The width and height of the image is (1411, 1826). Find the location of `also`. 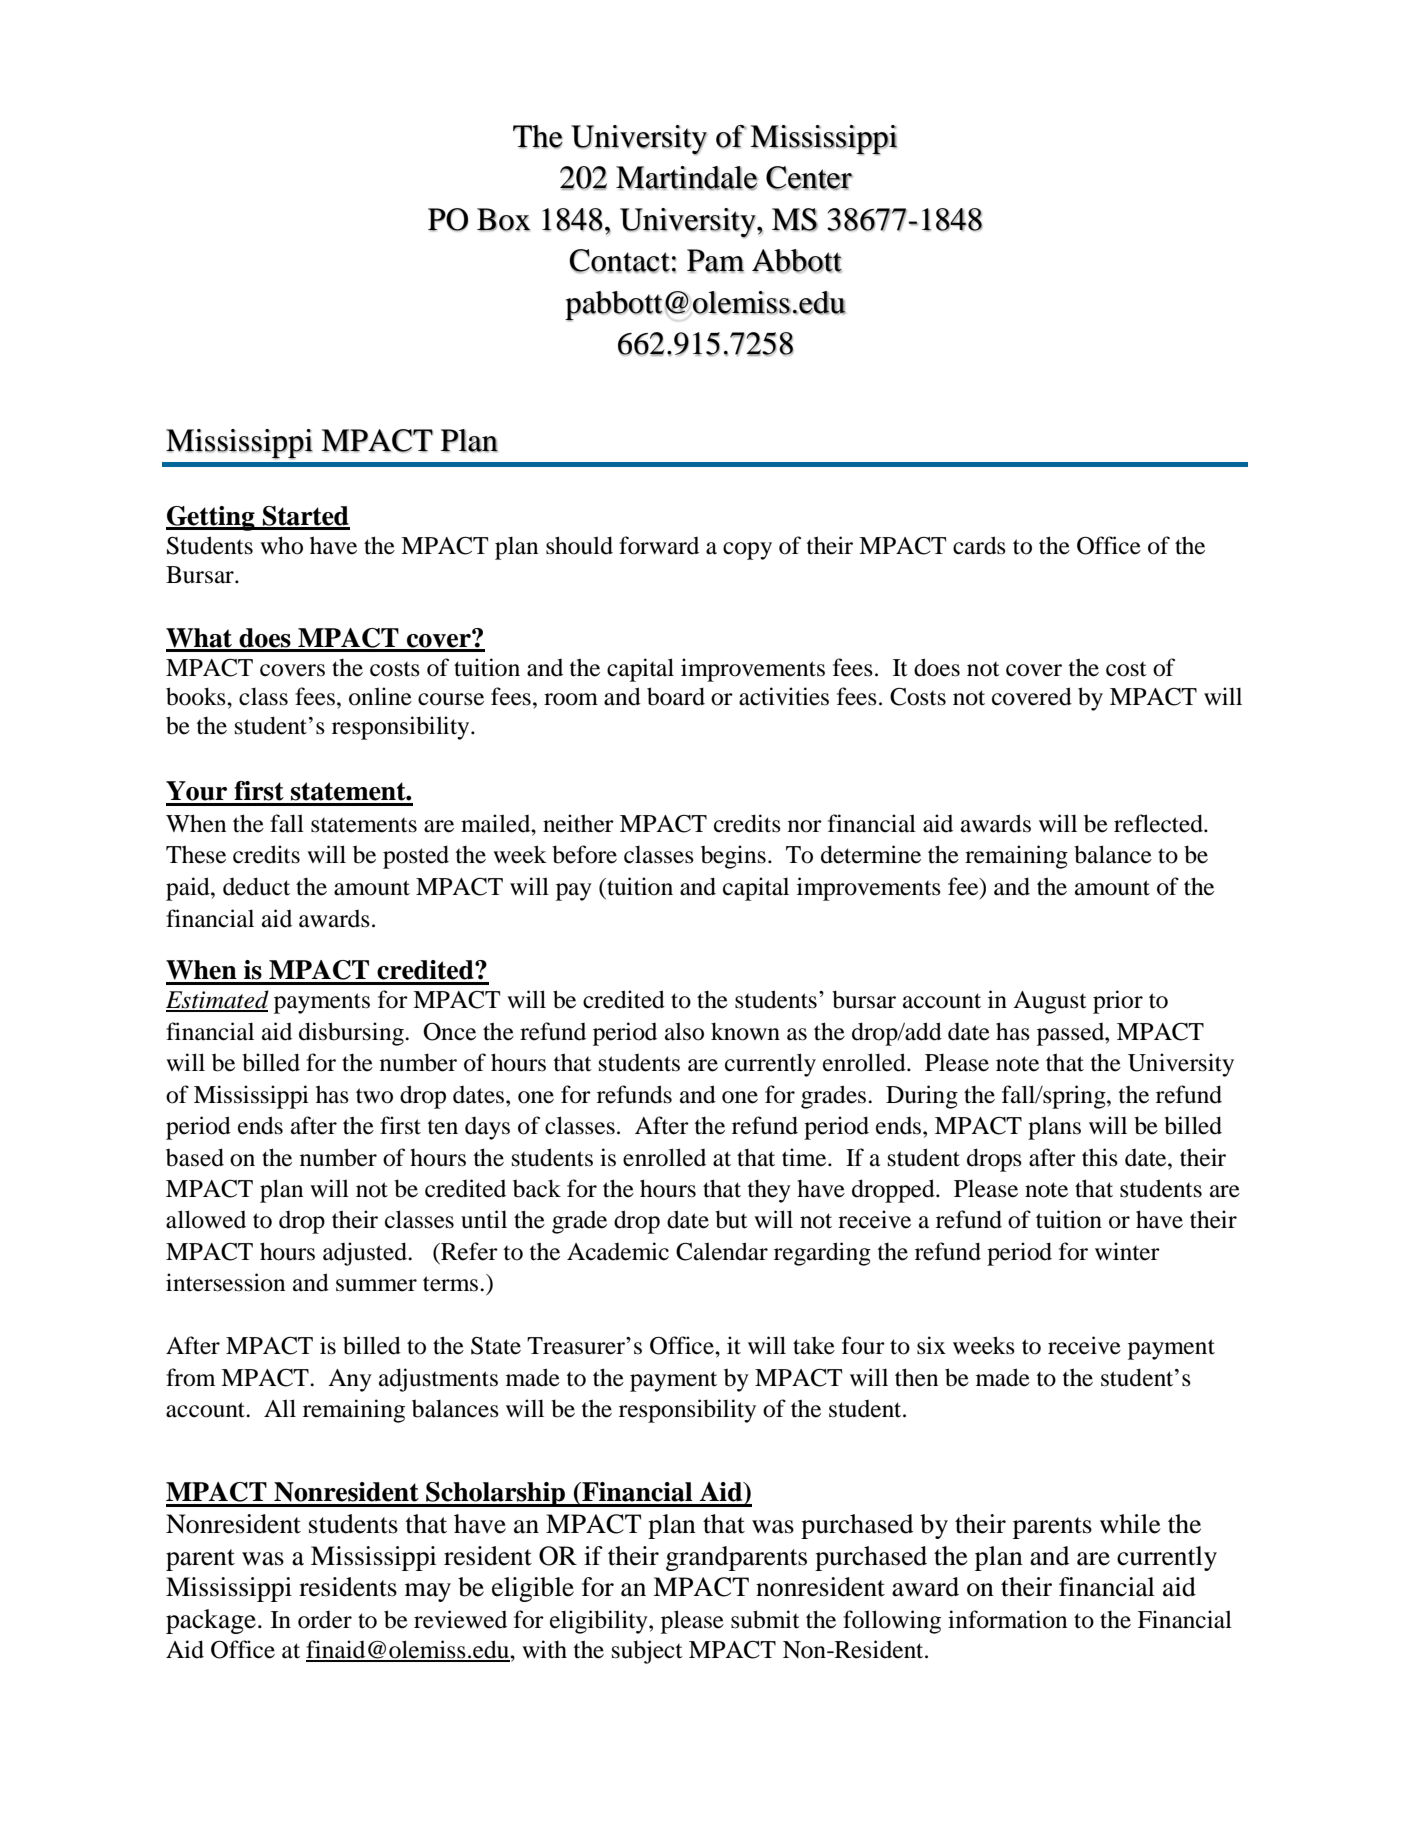

also is located at coordinates (684, 1031).
